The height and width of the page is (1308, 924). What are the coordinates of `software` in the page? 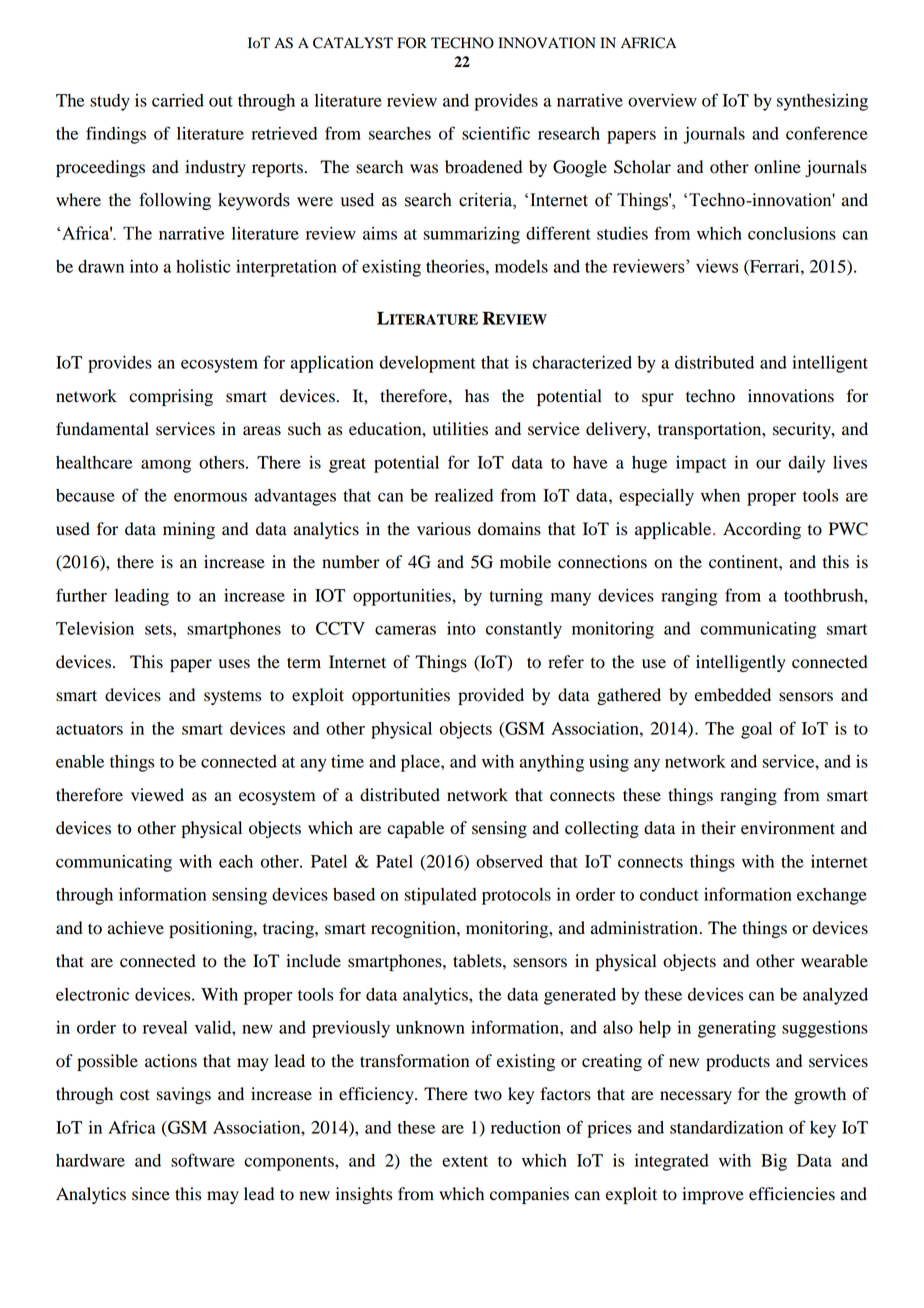 It's located at (203, 1160).
